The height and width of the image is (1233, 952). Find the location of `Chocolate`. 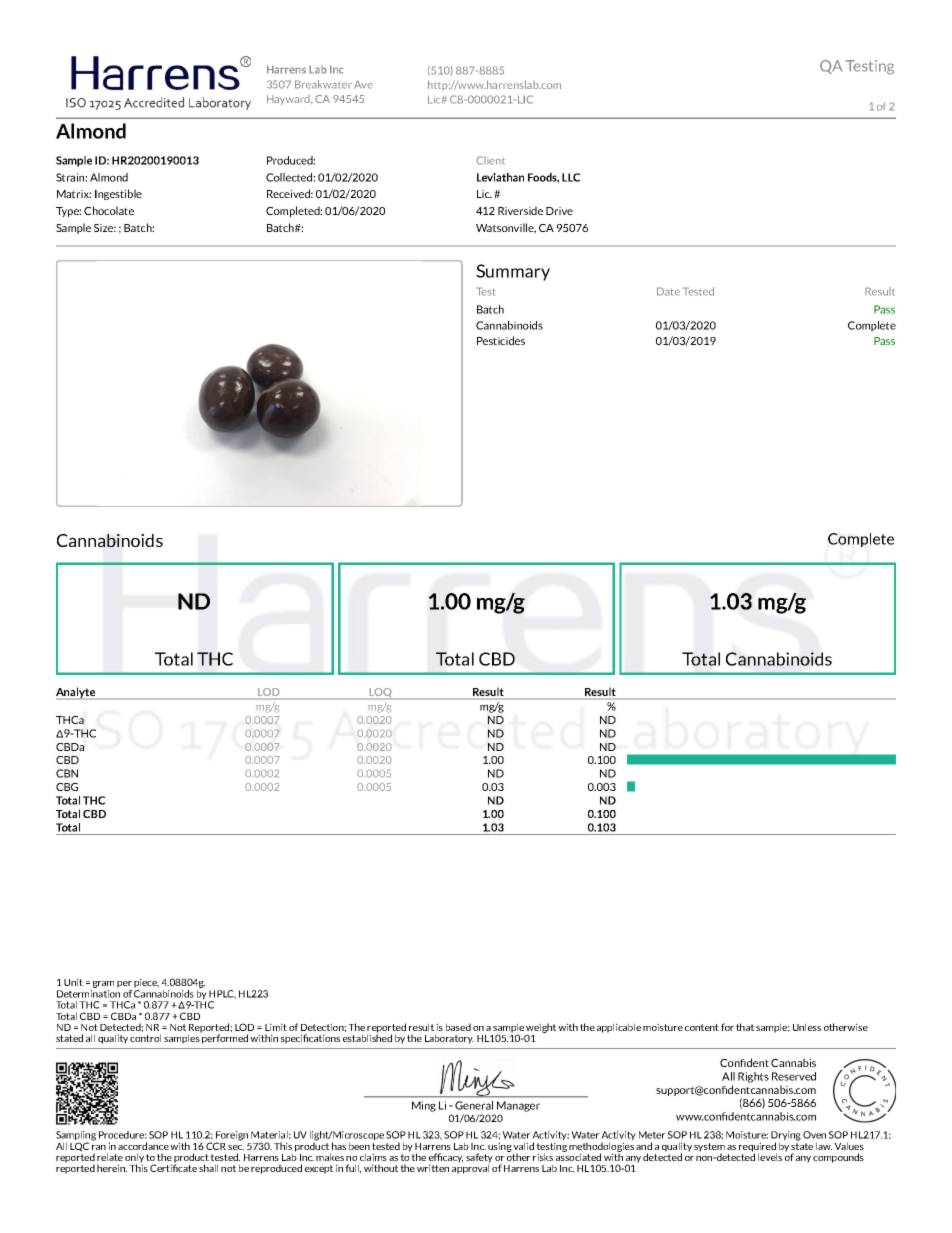

Chocolate is located at coordinates (109, 210).
